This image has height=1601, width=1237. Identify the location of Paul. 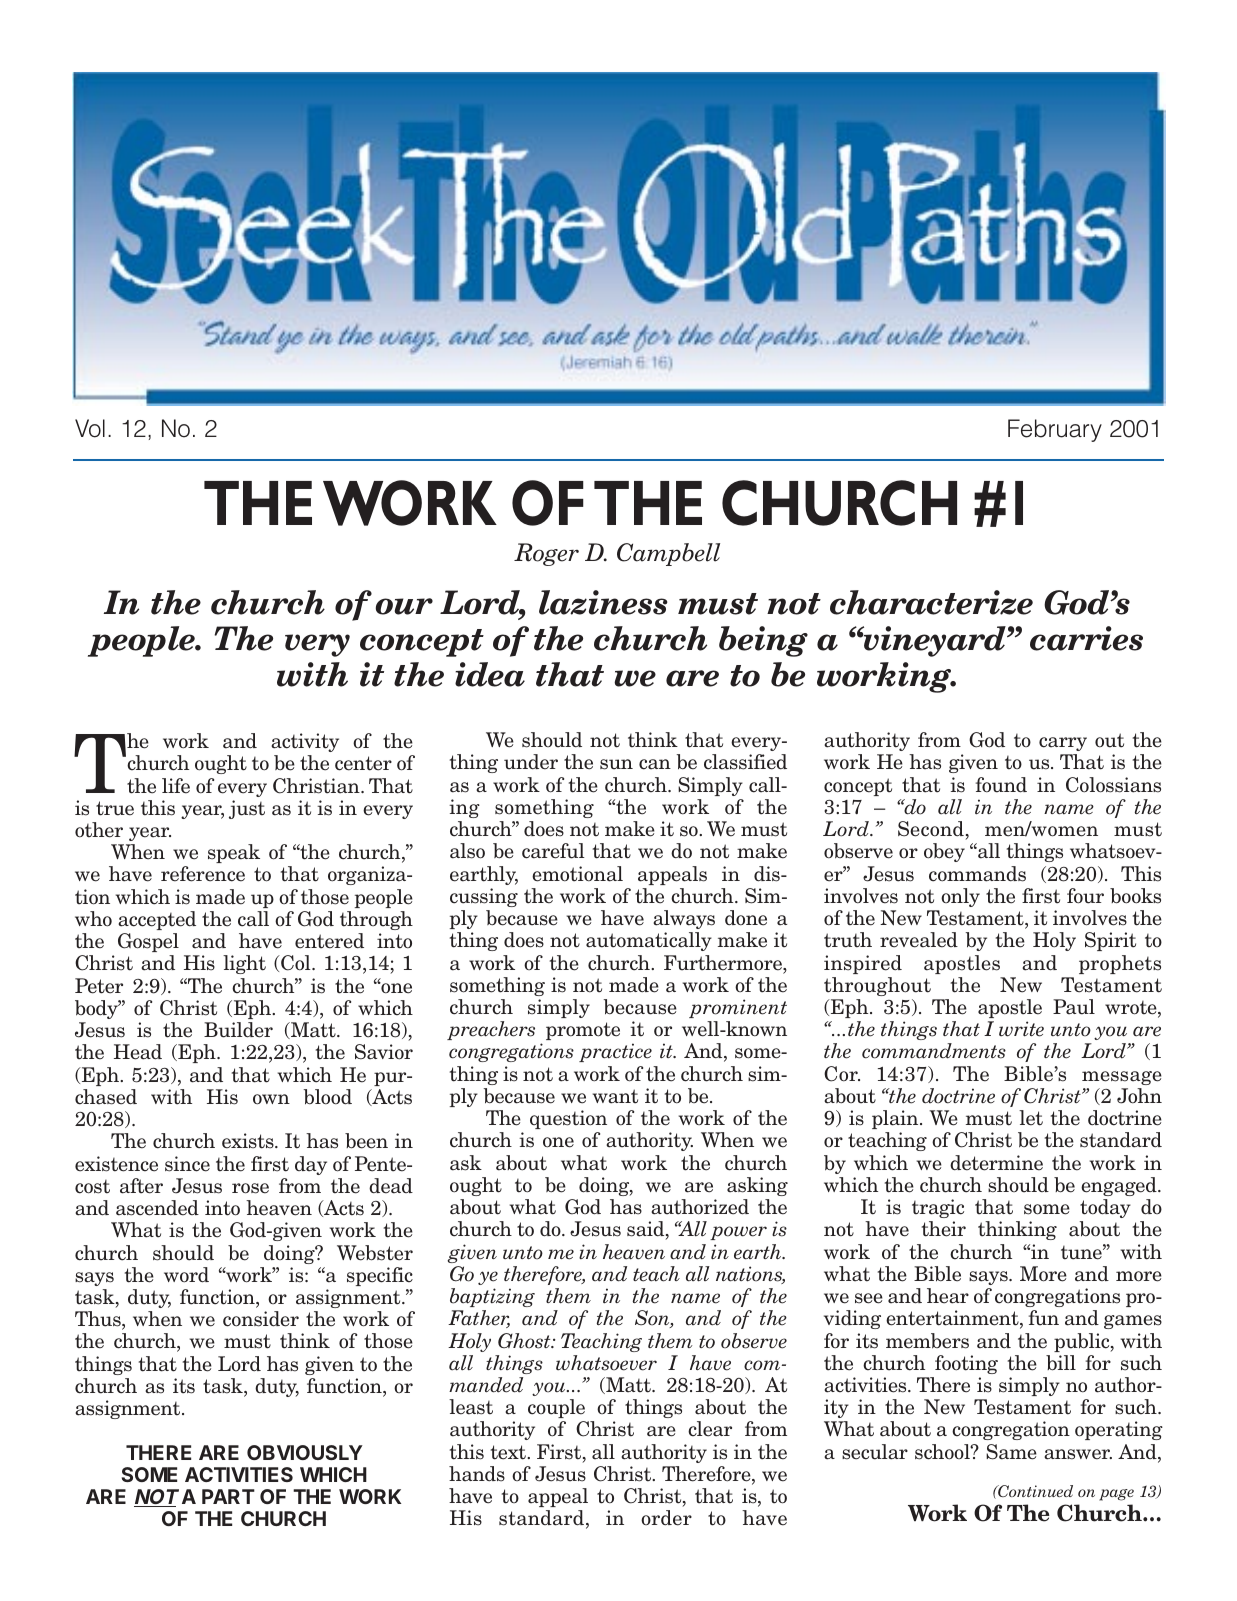
(1074, 1007).
